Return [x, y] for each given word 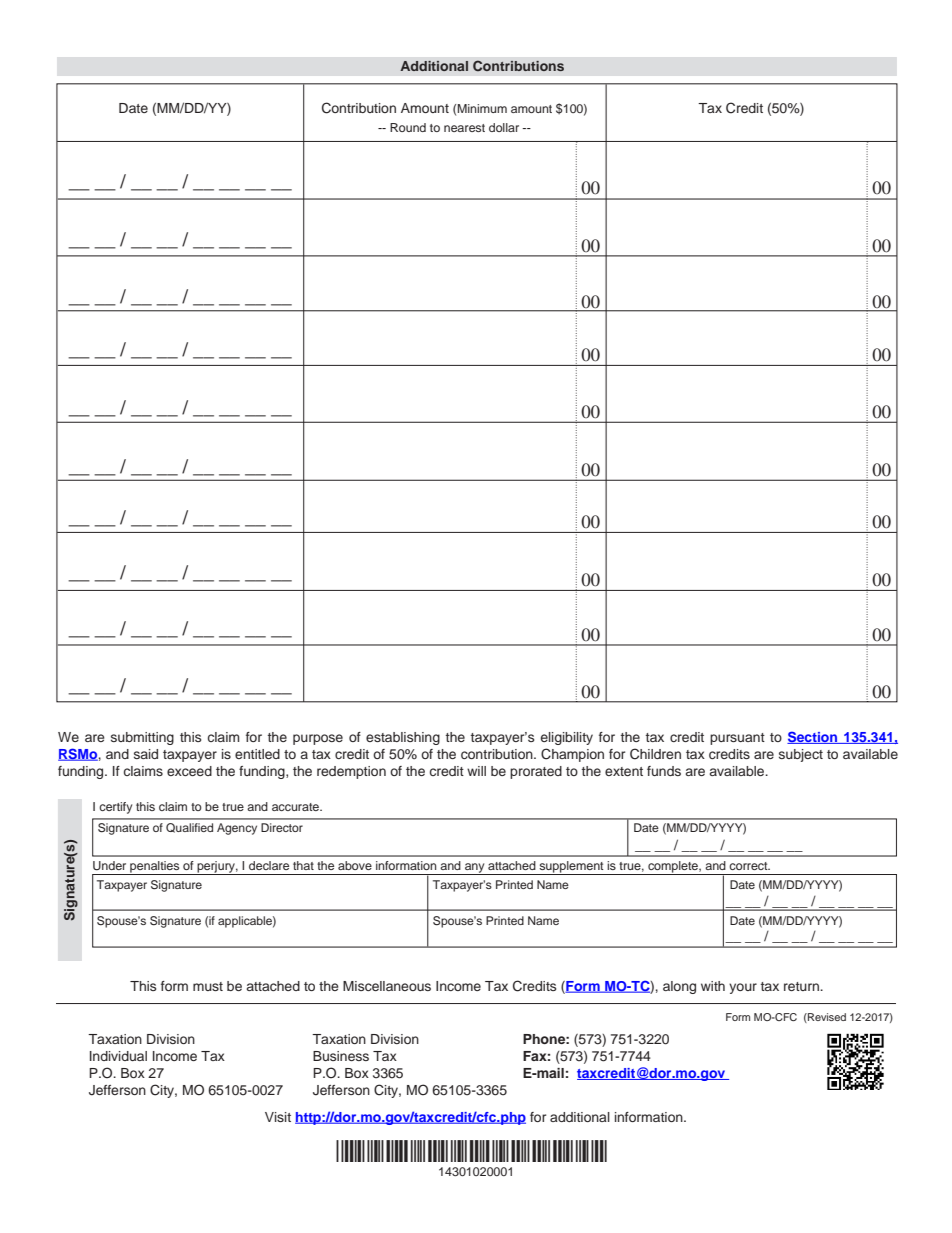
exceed [189, 771]
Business [341, 1056]
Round [408, 127]
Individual [118, 1056]
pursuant [737, 739]
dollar [504, 127]
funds [664, 771]
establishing [403, 738]
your [743, 988]
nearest [464, 128]
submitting [142, 738]
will [476, 771]
